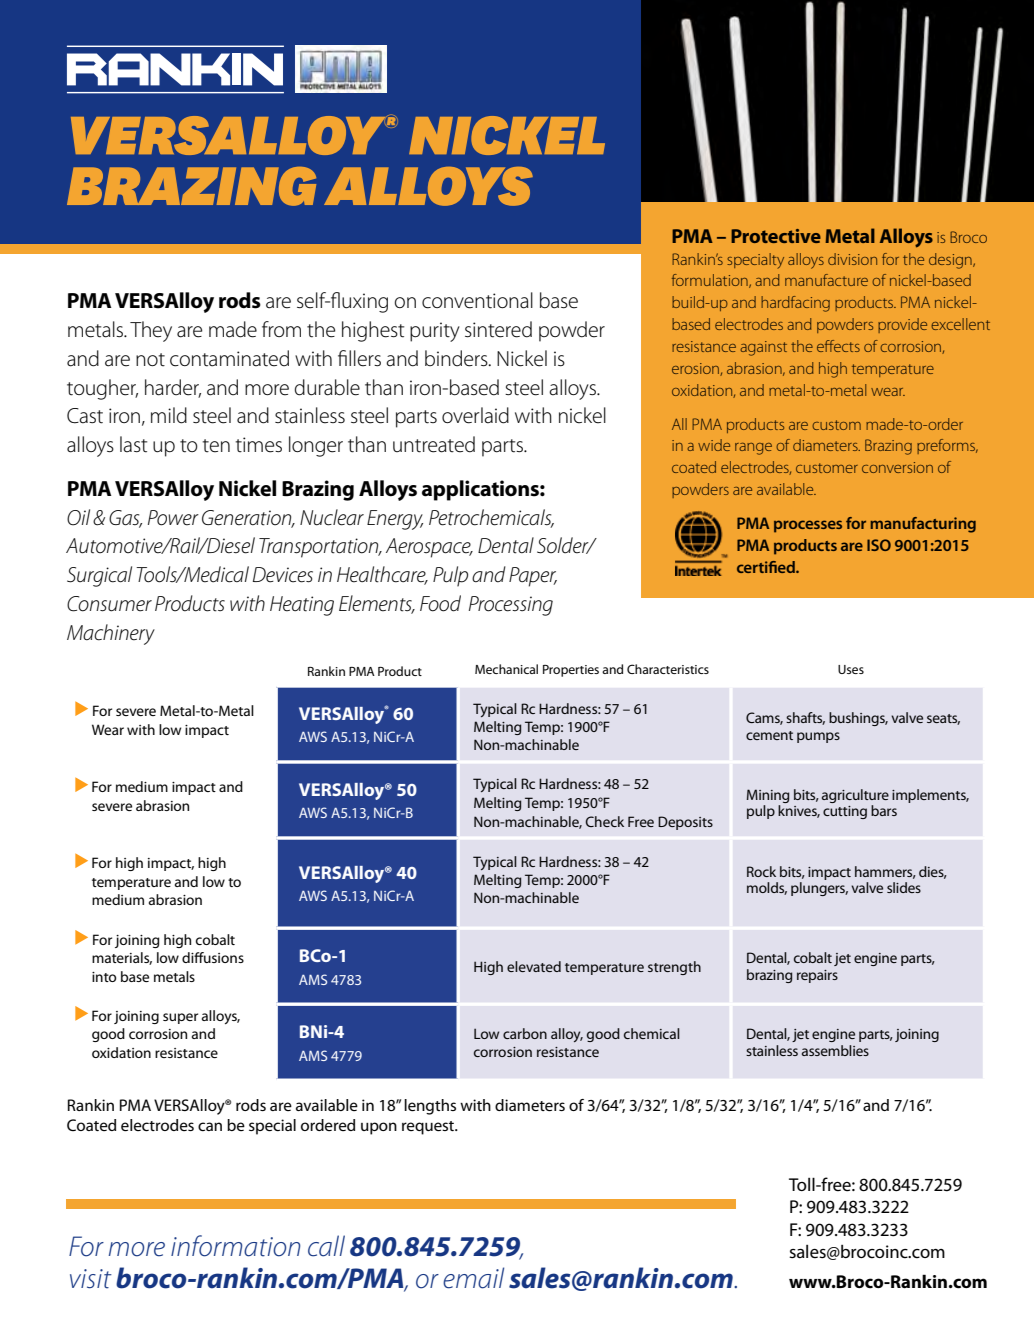 This image has width=1034, height=1338. Describe the element at coordinates (835, 1050) in the image. I see `assemblies` at that location.
